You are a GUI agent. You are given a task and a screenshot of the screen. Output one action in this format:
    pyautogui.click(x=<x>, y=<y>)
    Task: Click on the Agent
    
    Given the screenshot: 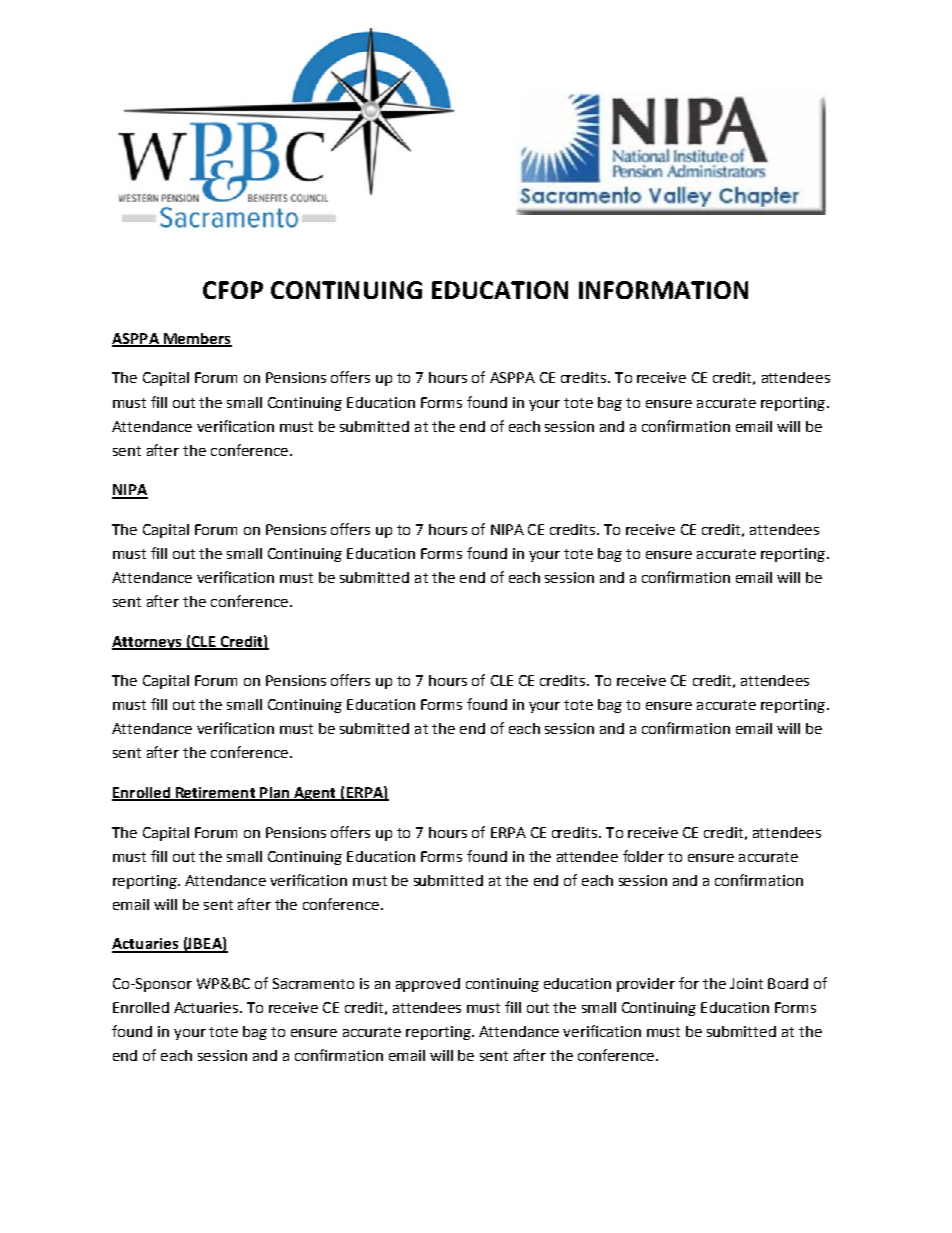 What is the action you would take?
    pyautogui.click(x=315, y=794)
